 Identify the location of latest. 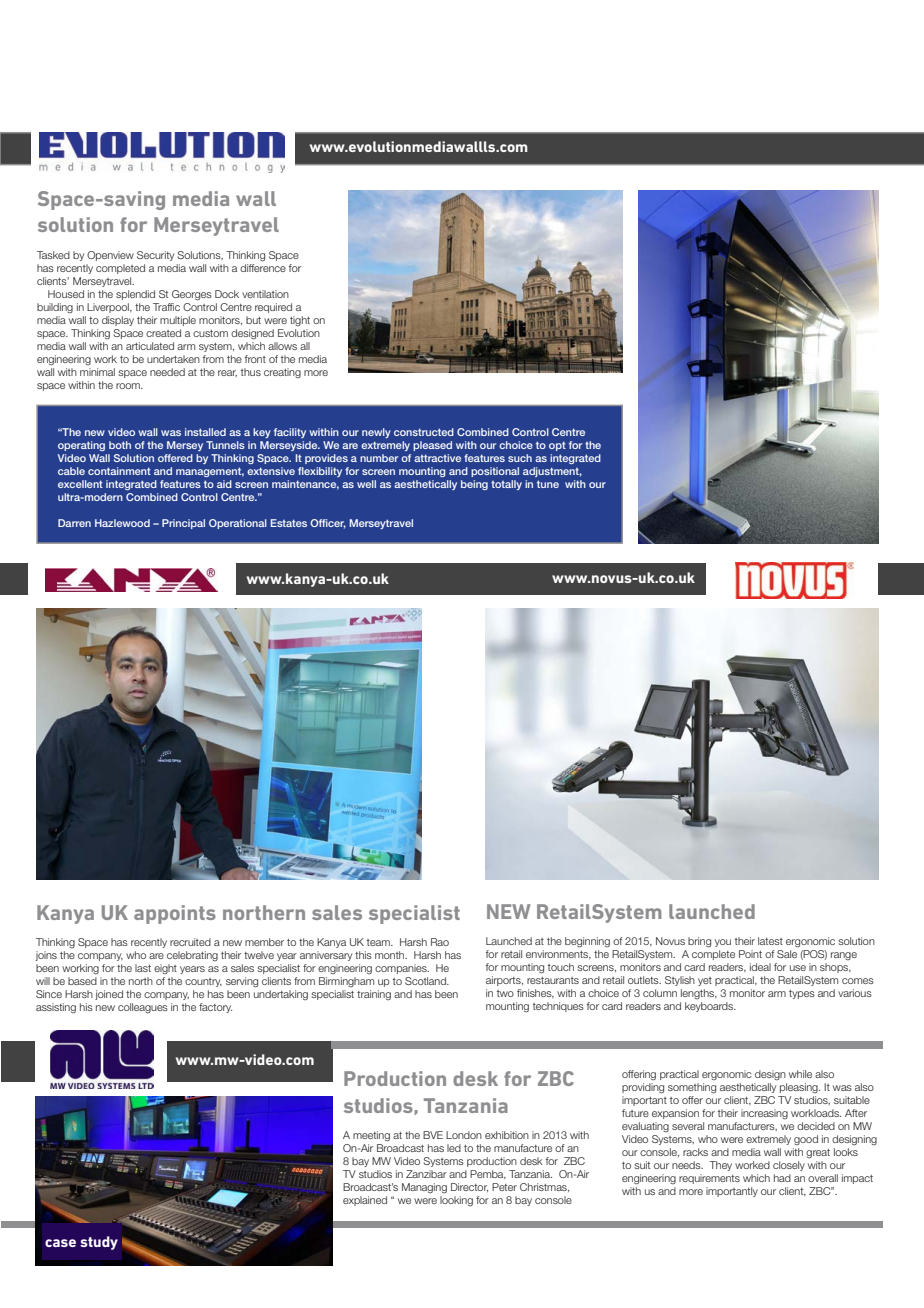
(770, 941).
